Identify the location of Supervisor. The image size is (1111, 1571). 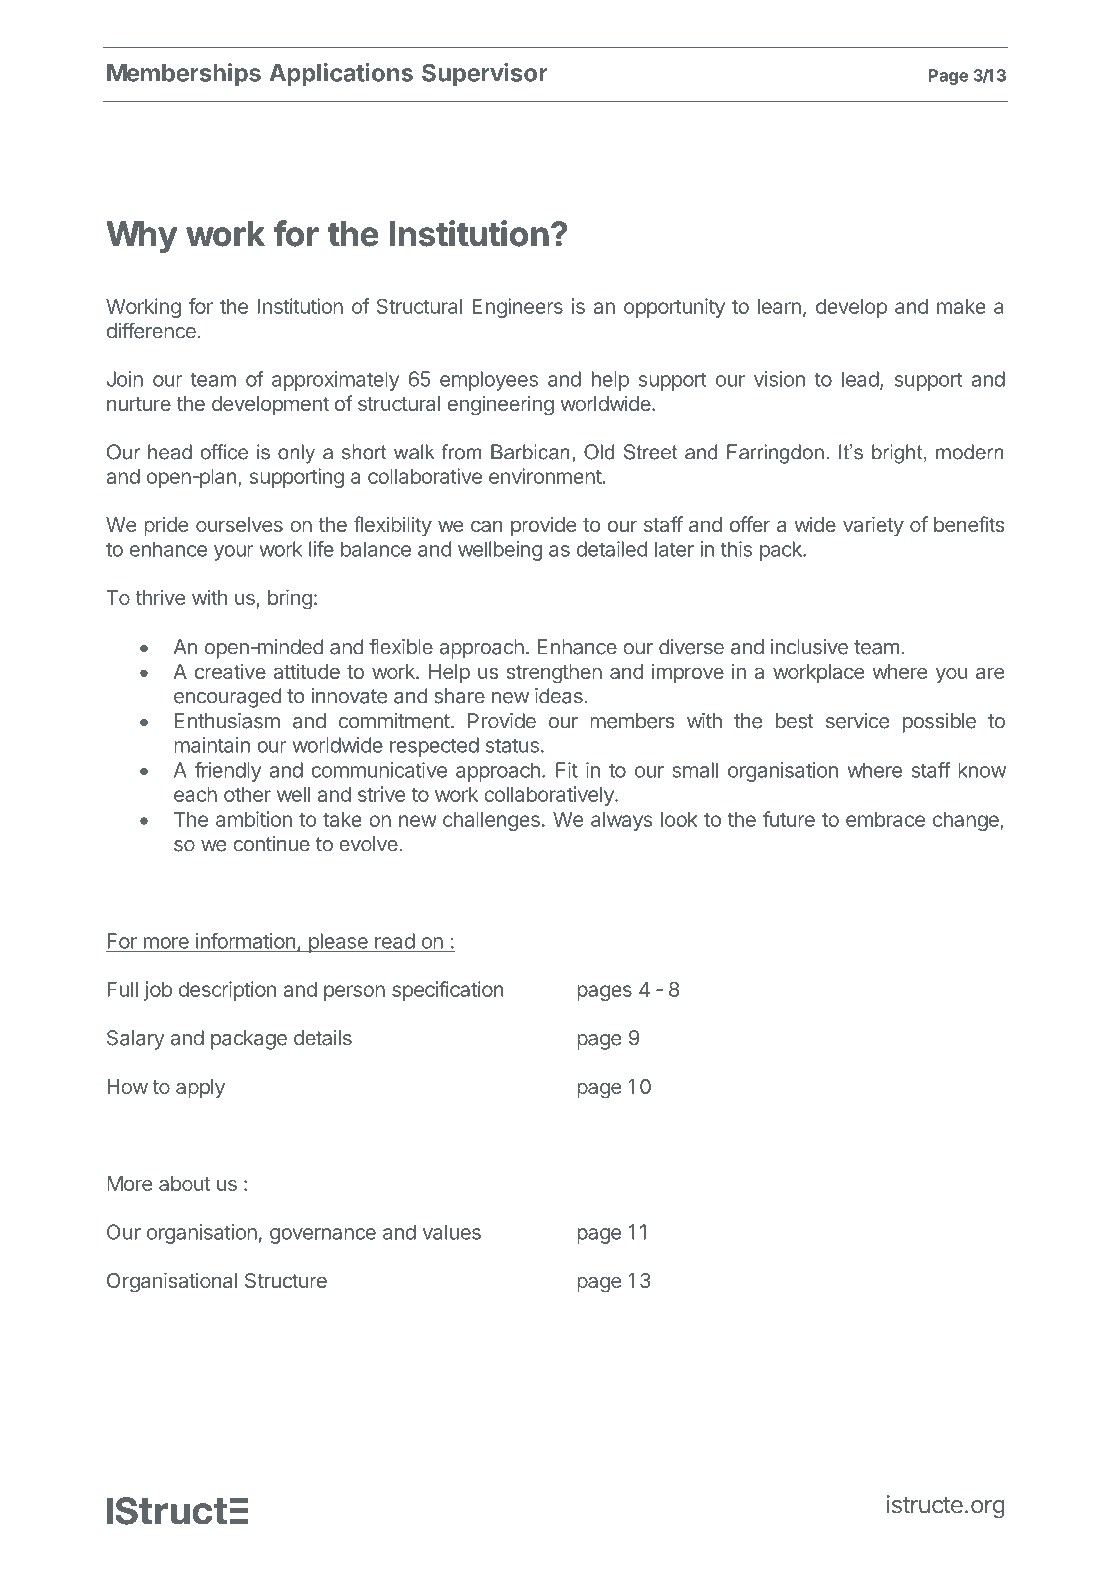
(485, 75).
